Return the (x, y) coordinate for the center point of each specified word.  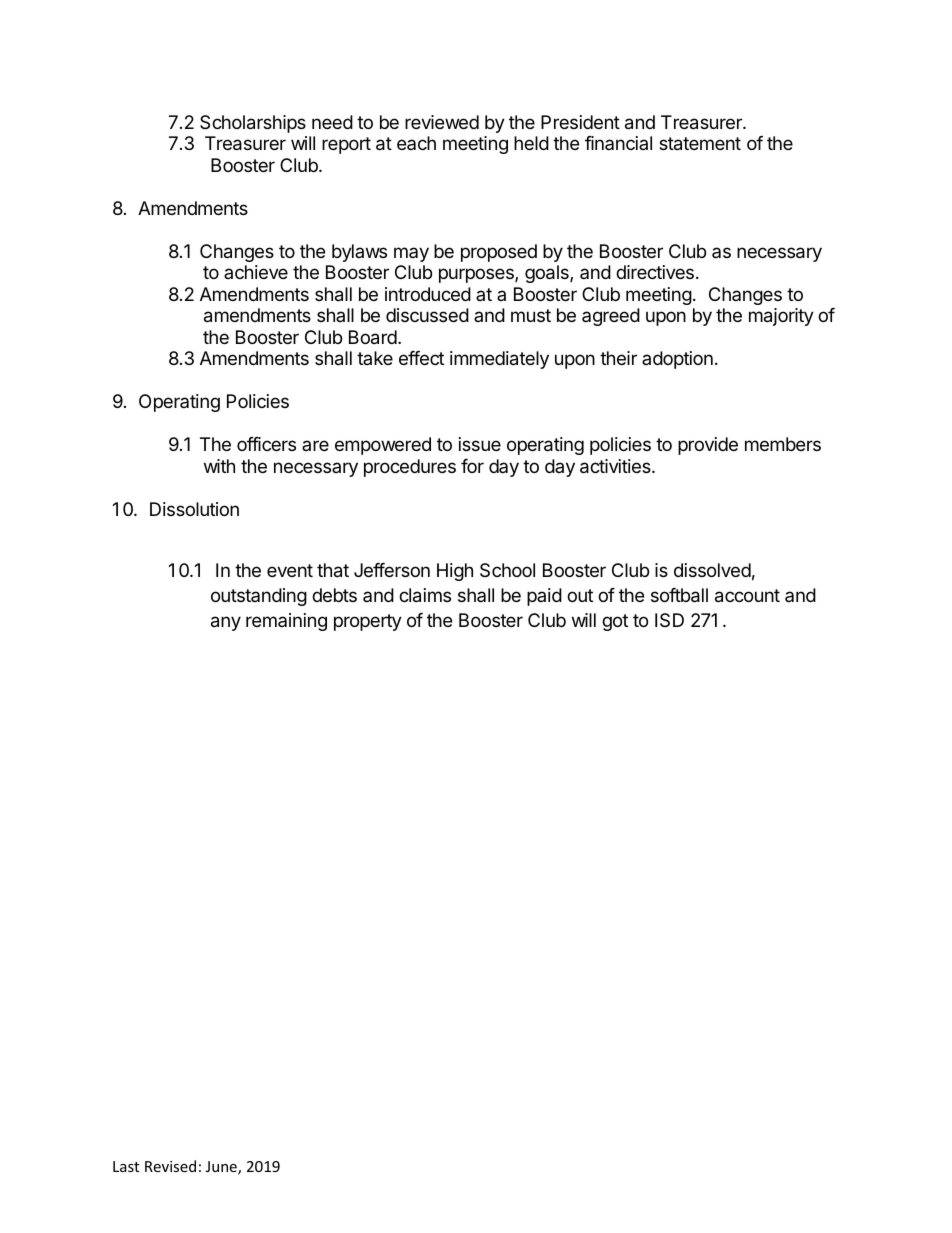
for (472, 466)
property (368, 622)
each (416, 143)
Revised (170, 1166)
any (226, 623)
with (219, 466)
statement (700, 144)
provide (708, 446)
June (222, 1168)
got (615, 622)
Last (126, 1166)
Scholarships (253, 124)
